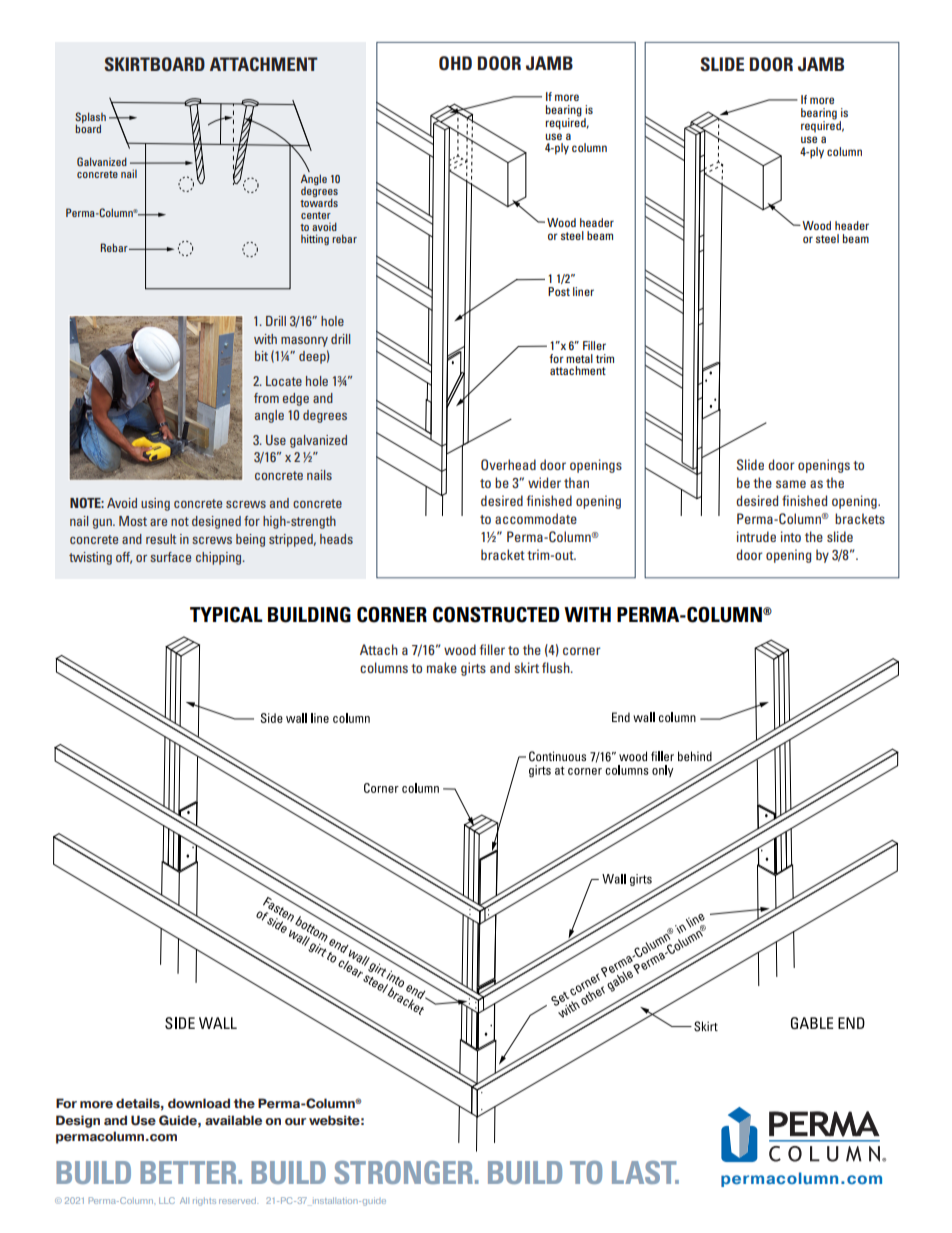 The image size is (952, 1233). Describe the element at coordinates (319, 201) in the screenshot. I see `towards` at that location.
